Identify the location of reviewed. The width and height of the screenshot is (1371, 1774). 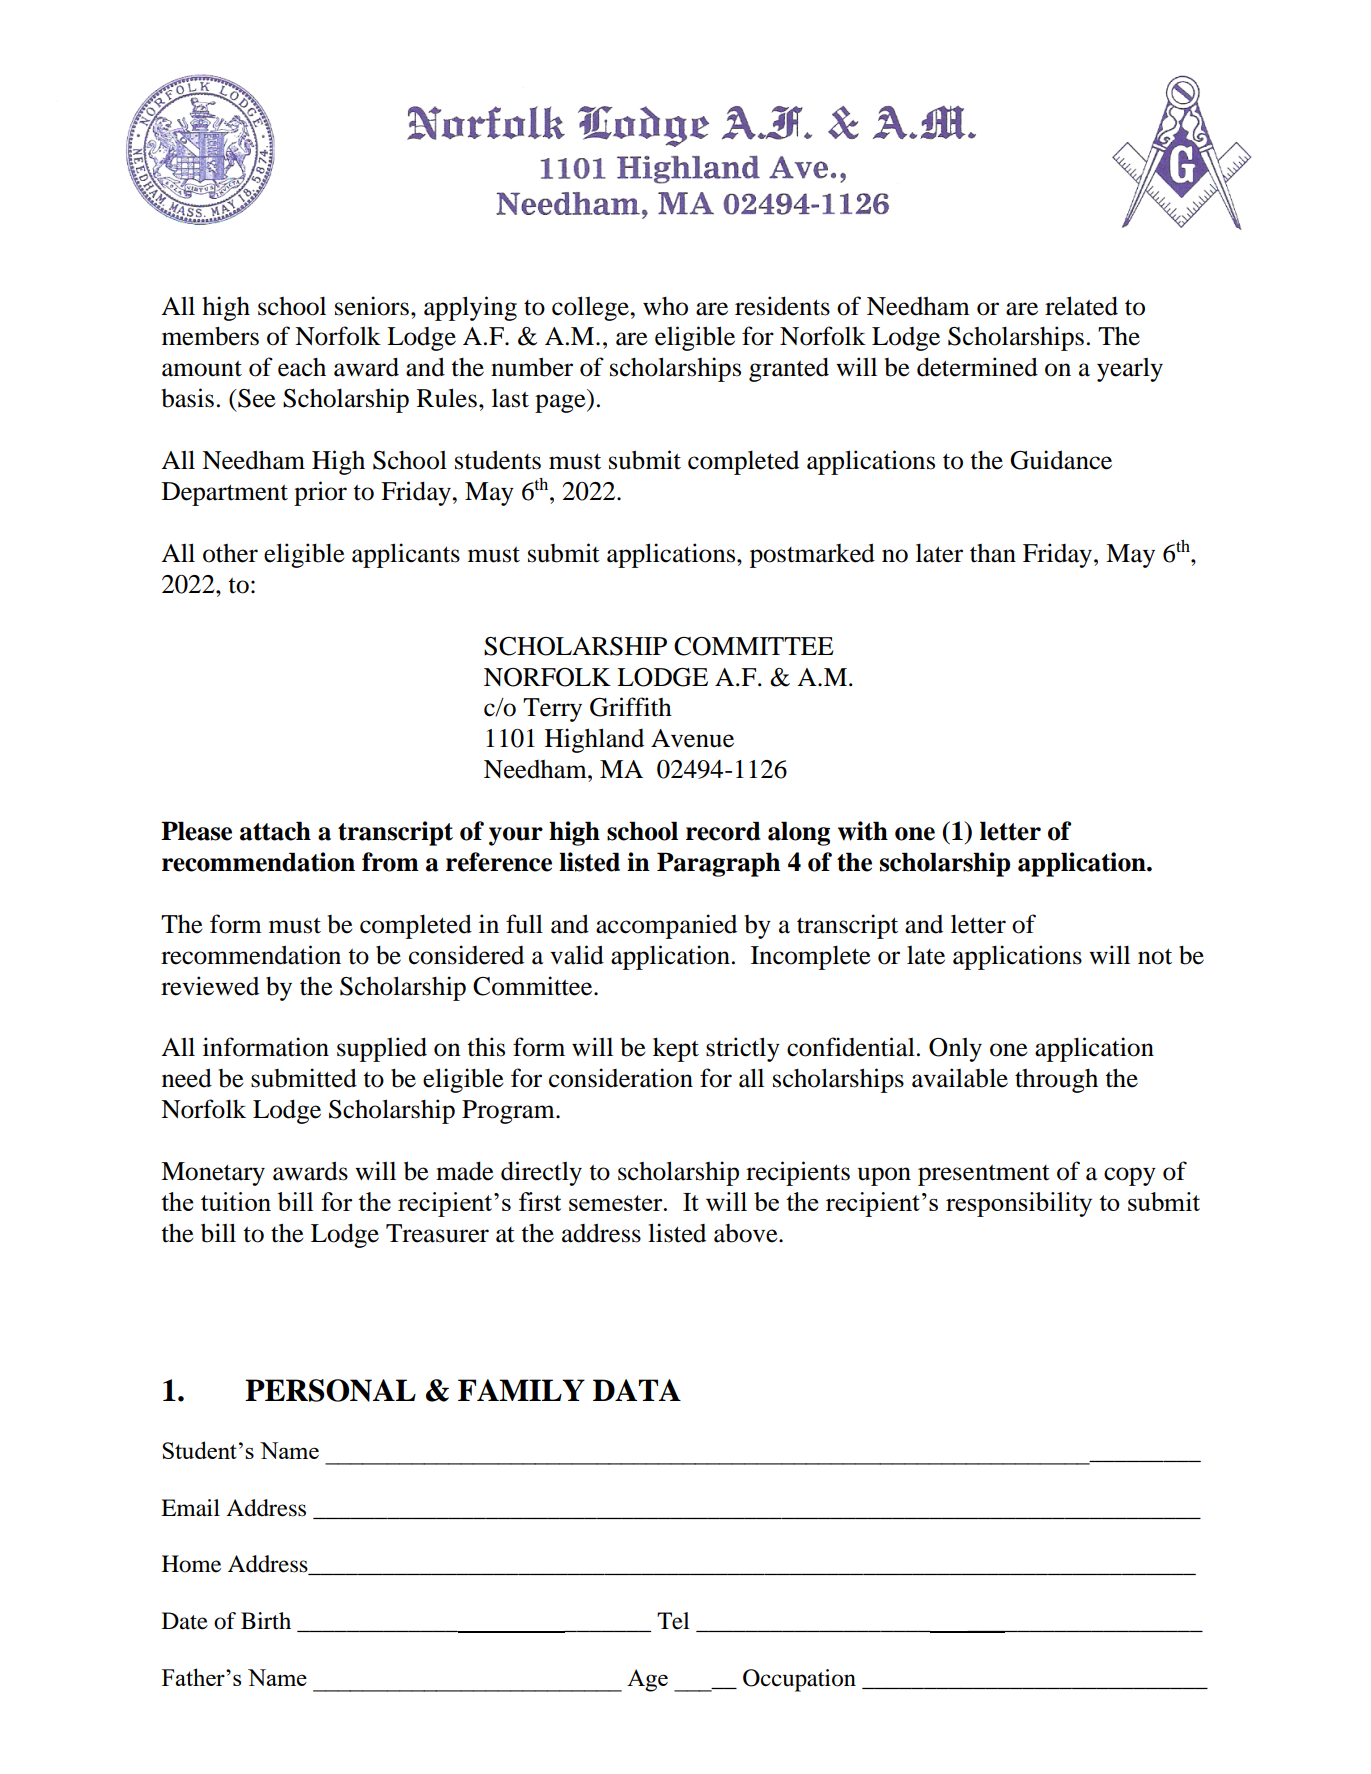
(210, 986).
